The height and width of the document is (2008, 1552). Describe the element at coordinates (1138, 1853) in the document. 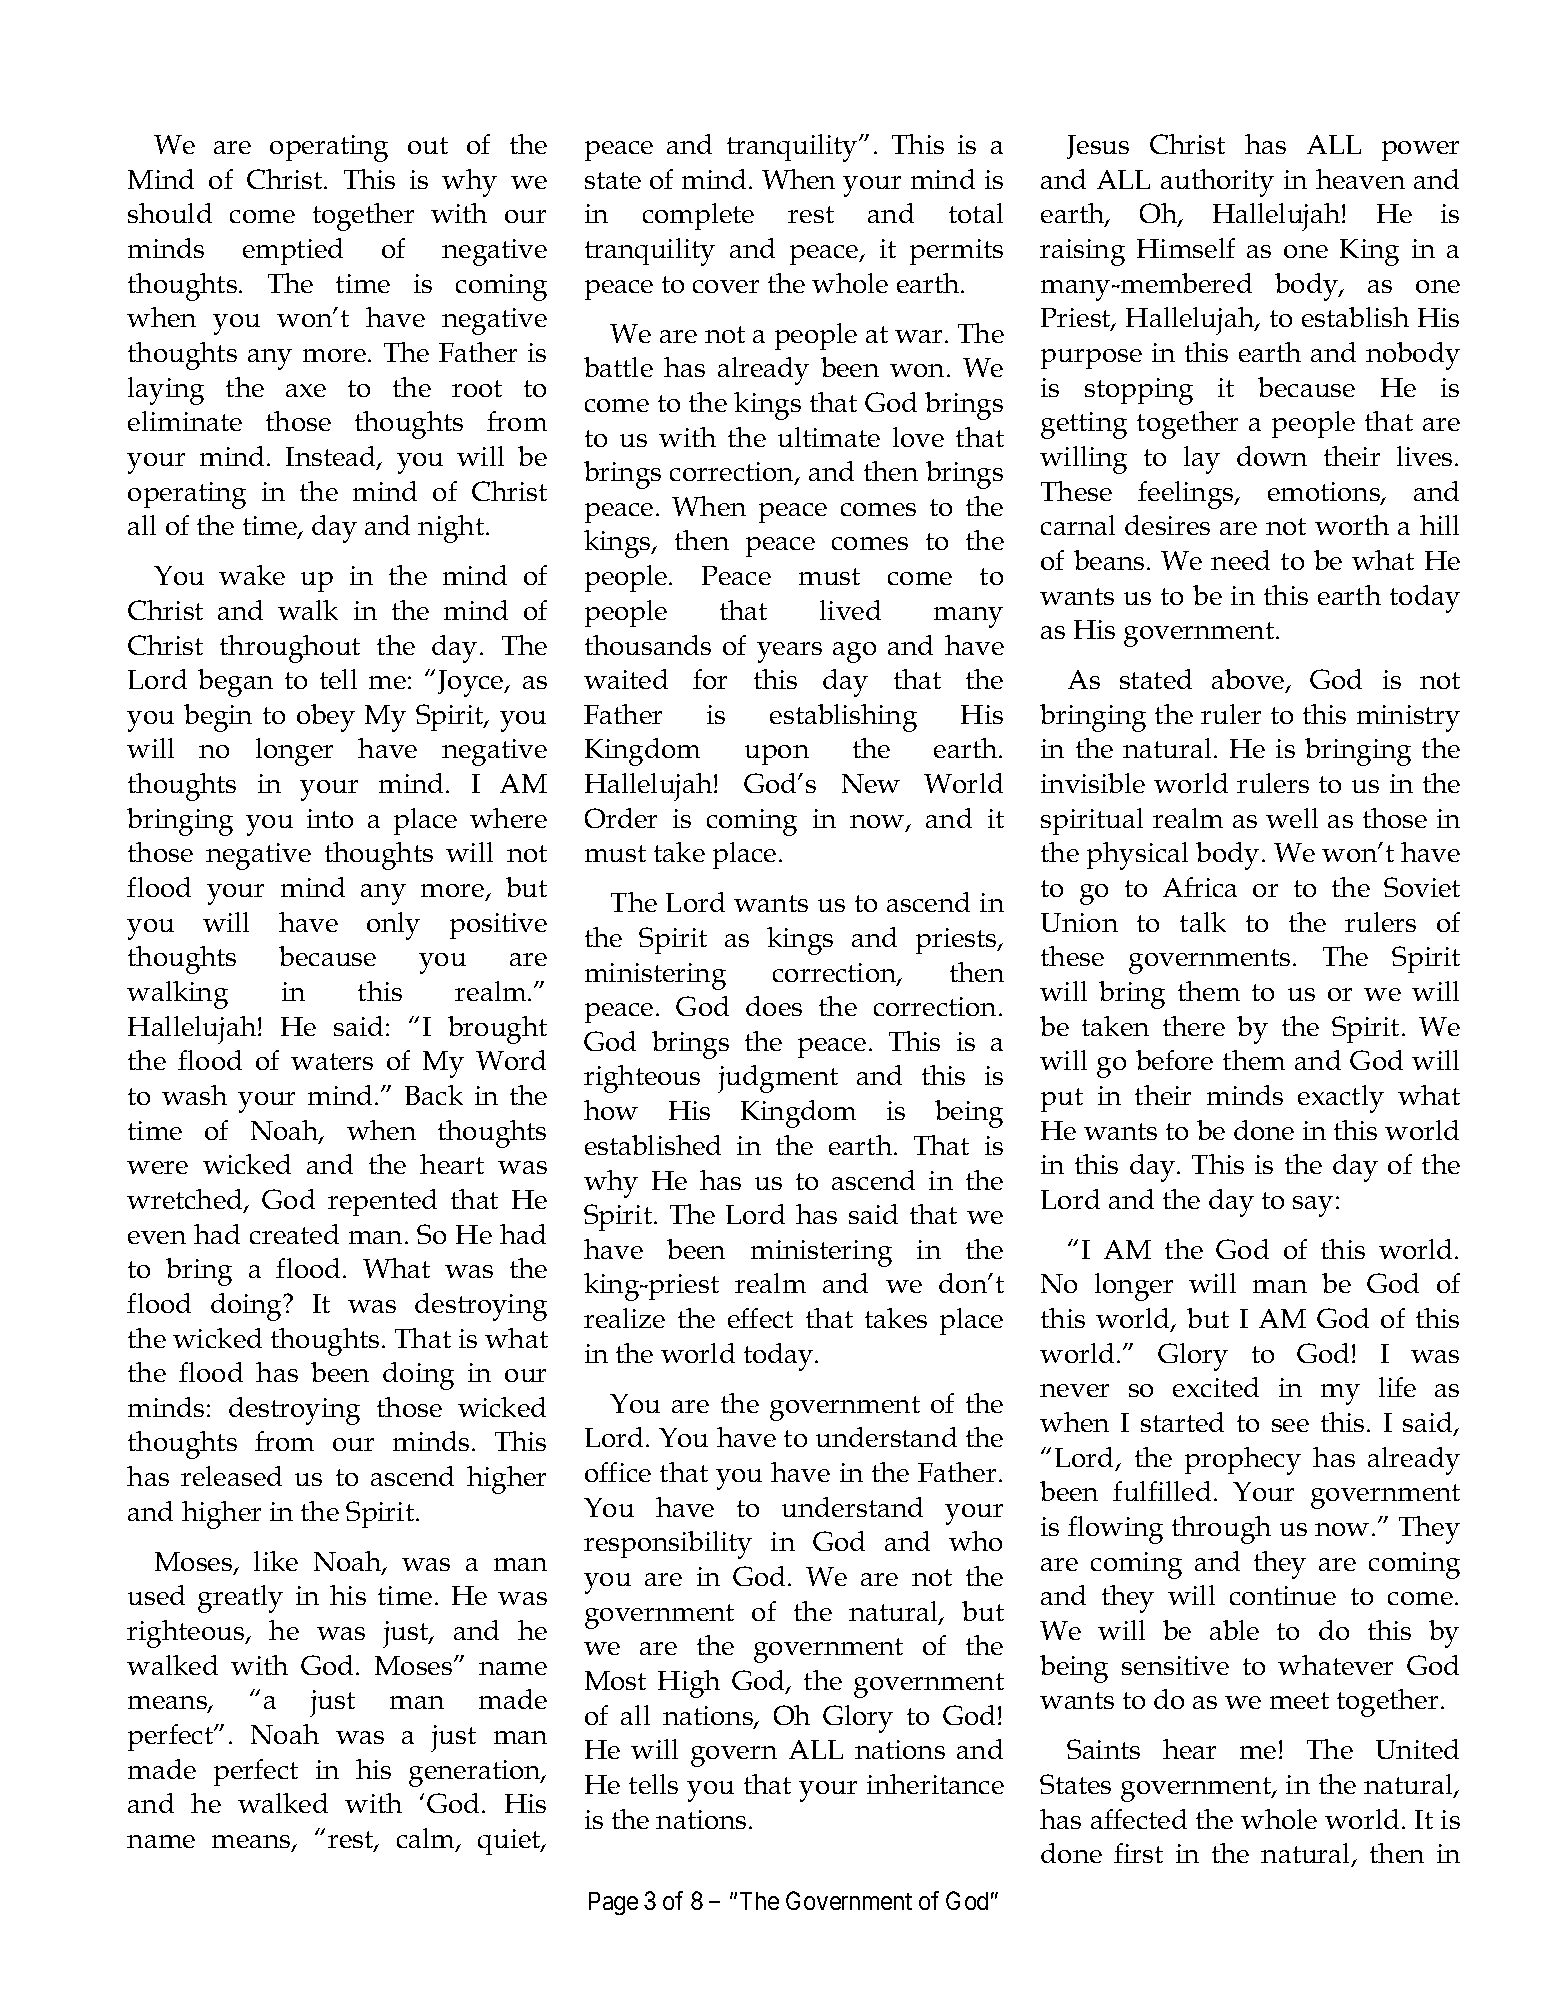

I see `first` at that location.
